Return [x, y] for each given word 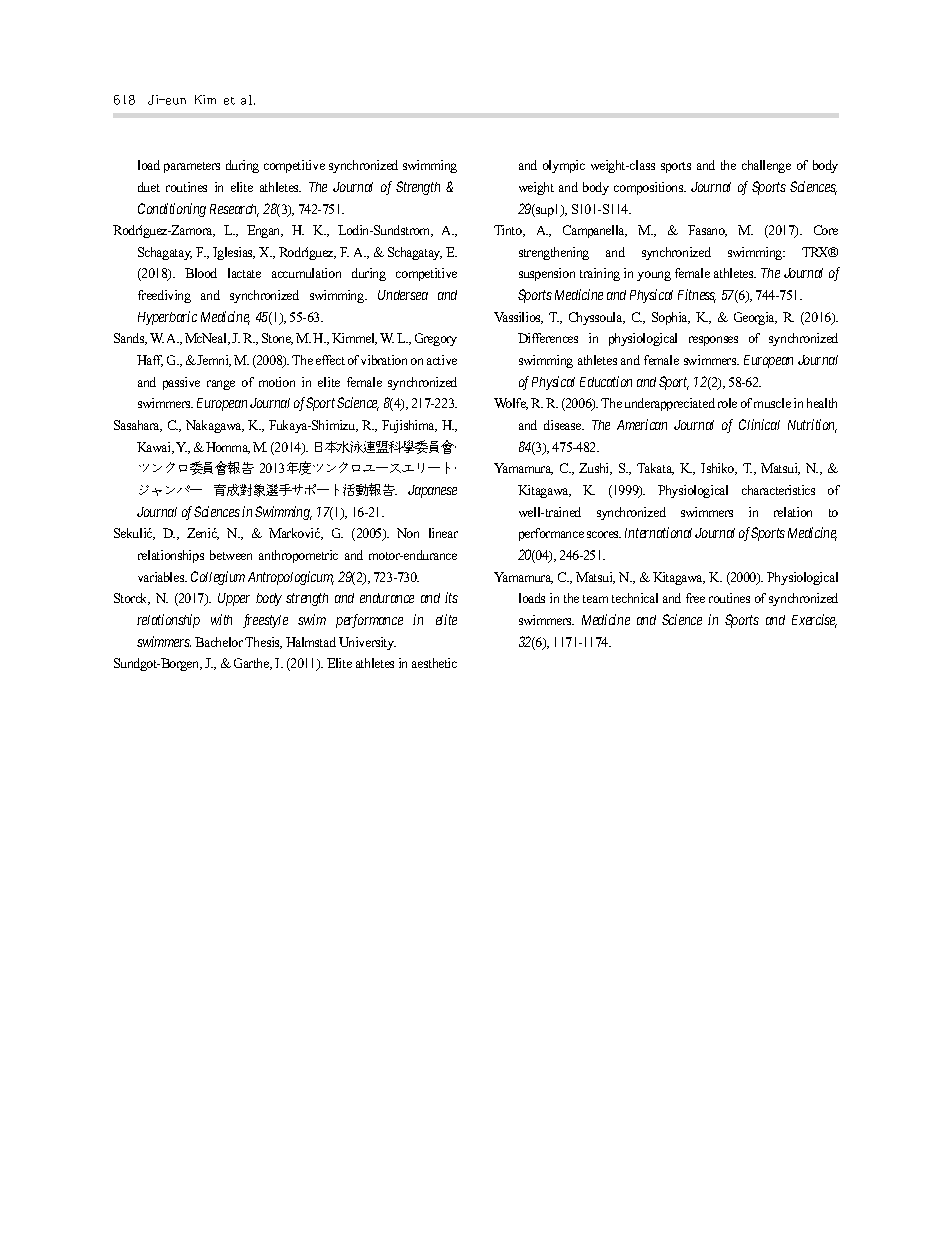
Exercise [814, 621]
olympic [564, 166]
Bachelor [219, 642]
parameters [192, 167]
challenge [766, 166]
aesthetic [434, 663]
